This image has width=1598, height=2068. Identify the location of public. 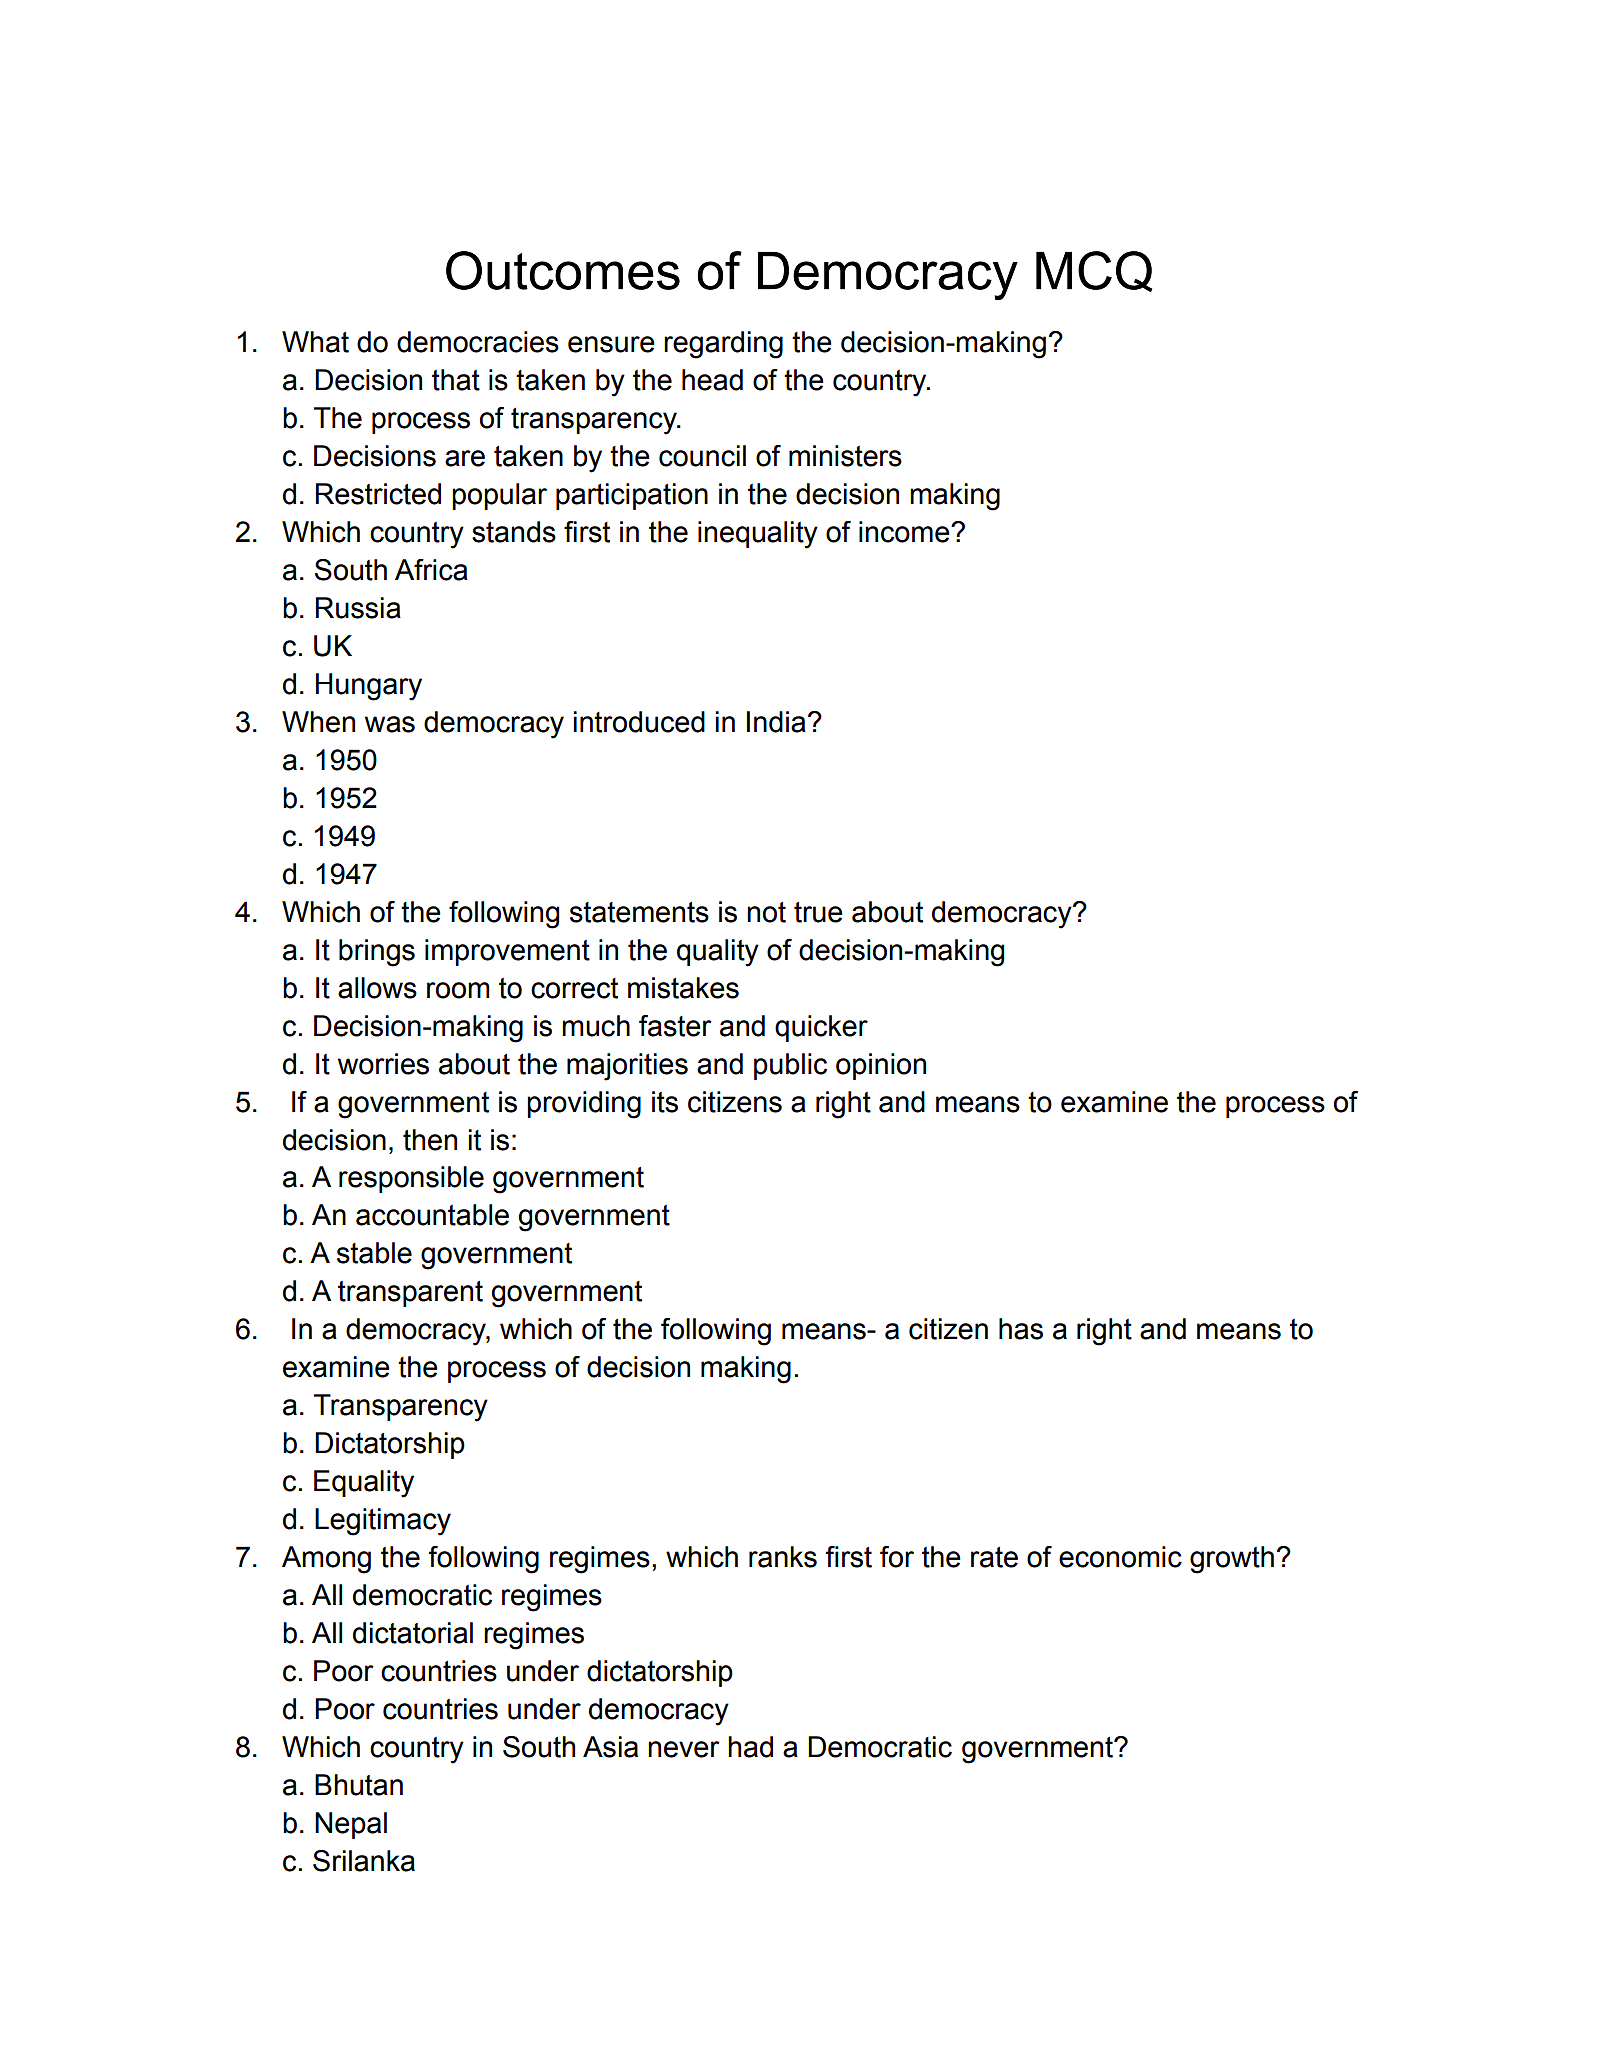
(790, 1066).
